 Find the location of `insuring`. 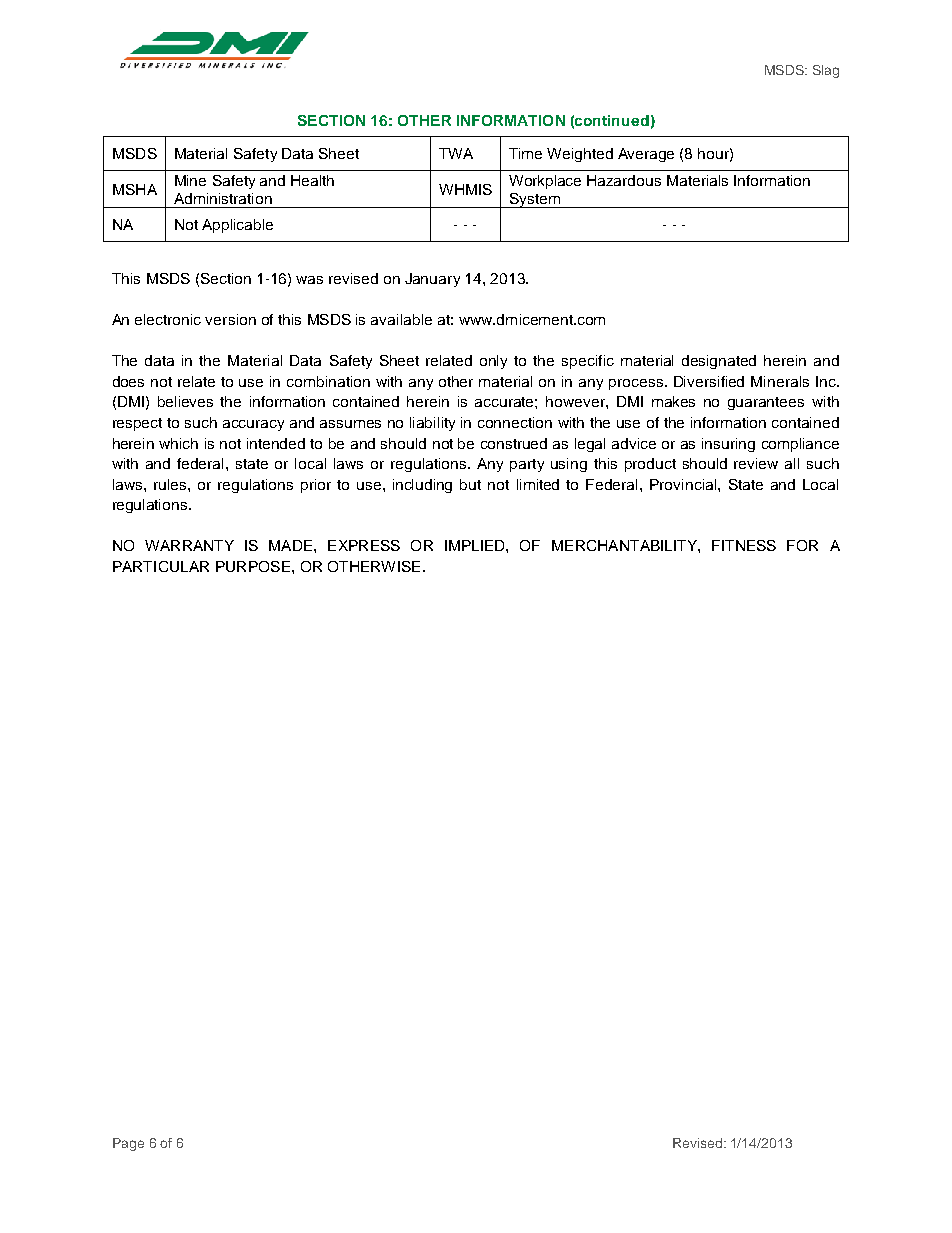

insuring is located at coordinates (728, 445).
